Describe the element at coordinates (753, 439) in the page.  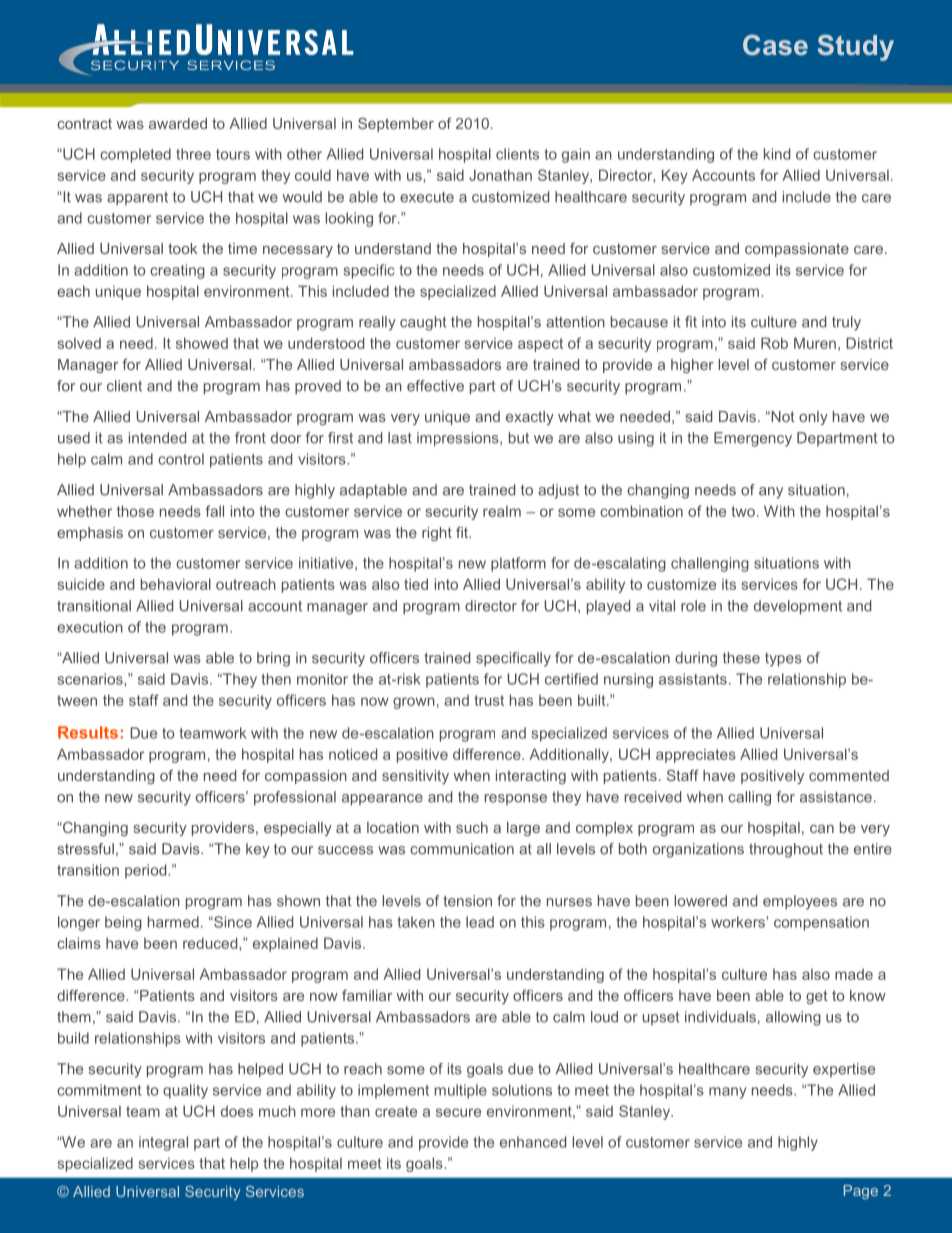
I see `Emergency` at that location.
